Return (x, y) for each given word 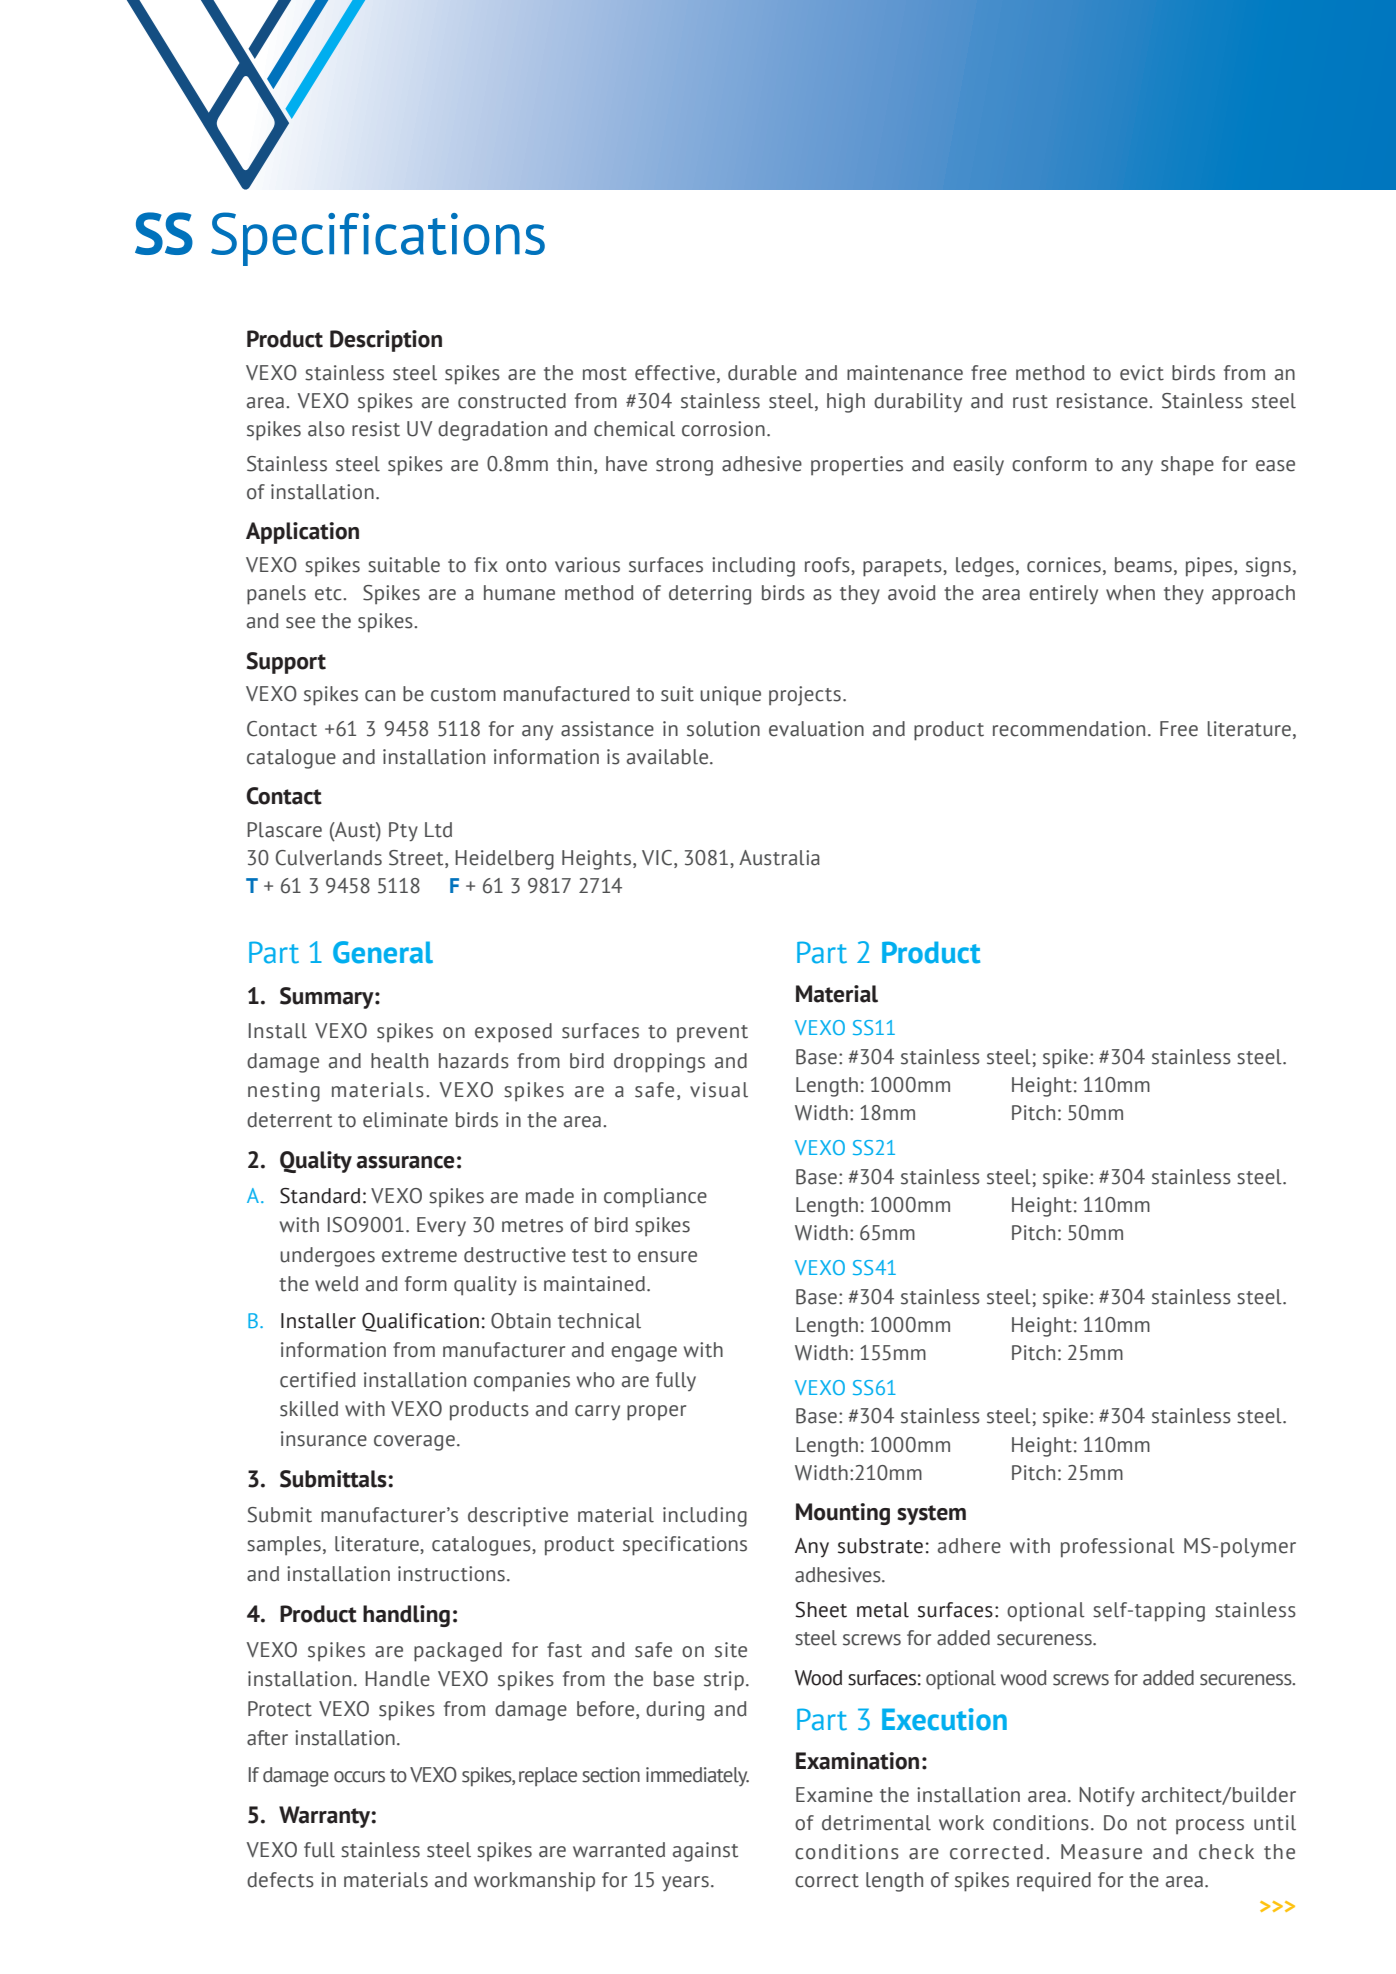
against (705, 1852)
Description (386, 341)
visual (719, 1090)
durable (762, 373)
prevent (712, 1034)
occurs (359, 1777)
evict (1142, 373)
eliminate (405, 1120)
